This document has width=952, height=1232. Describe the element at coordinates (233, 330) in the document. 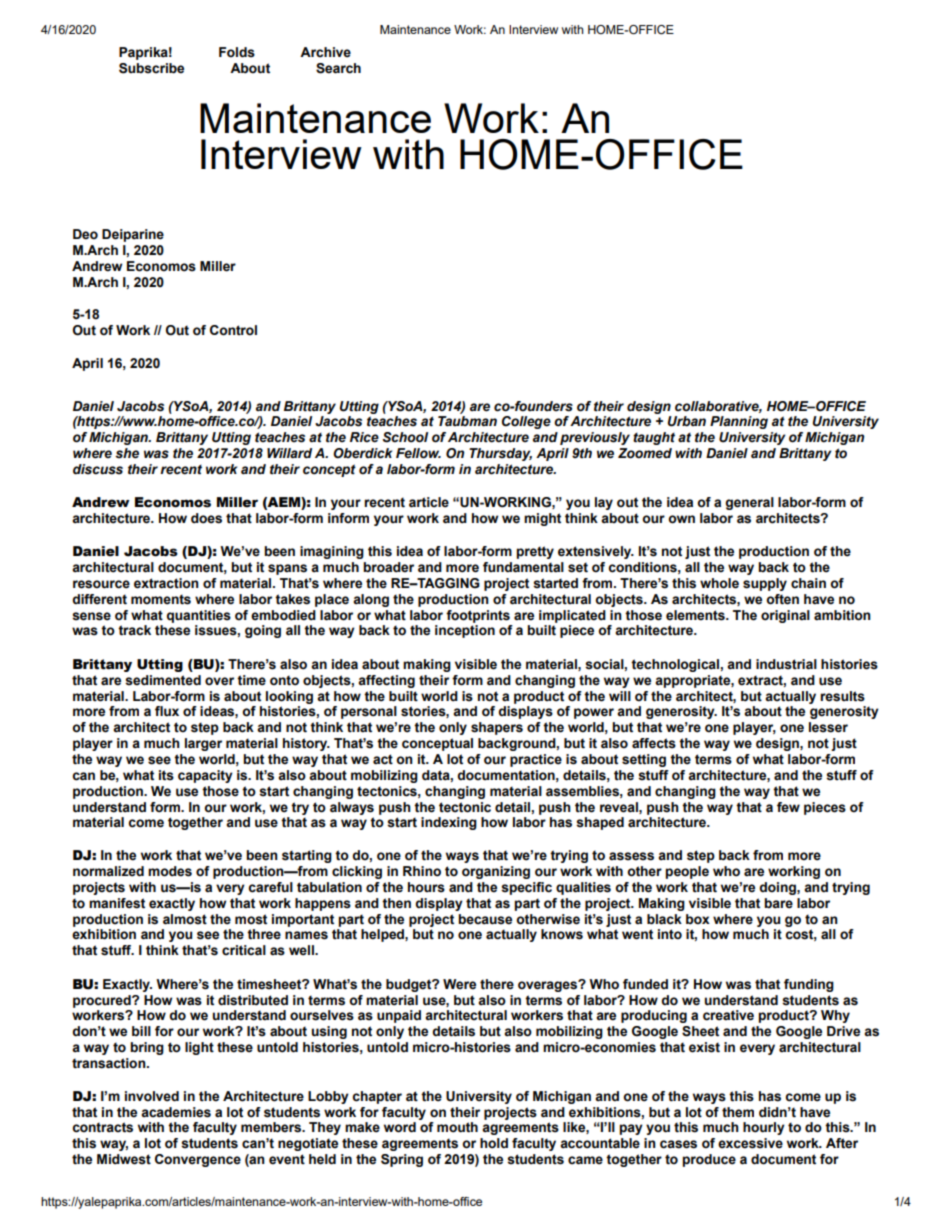

I see `Control` at that location.
